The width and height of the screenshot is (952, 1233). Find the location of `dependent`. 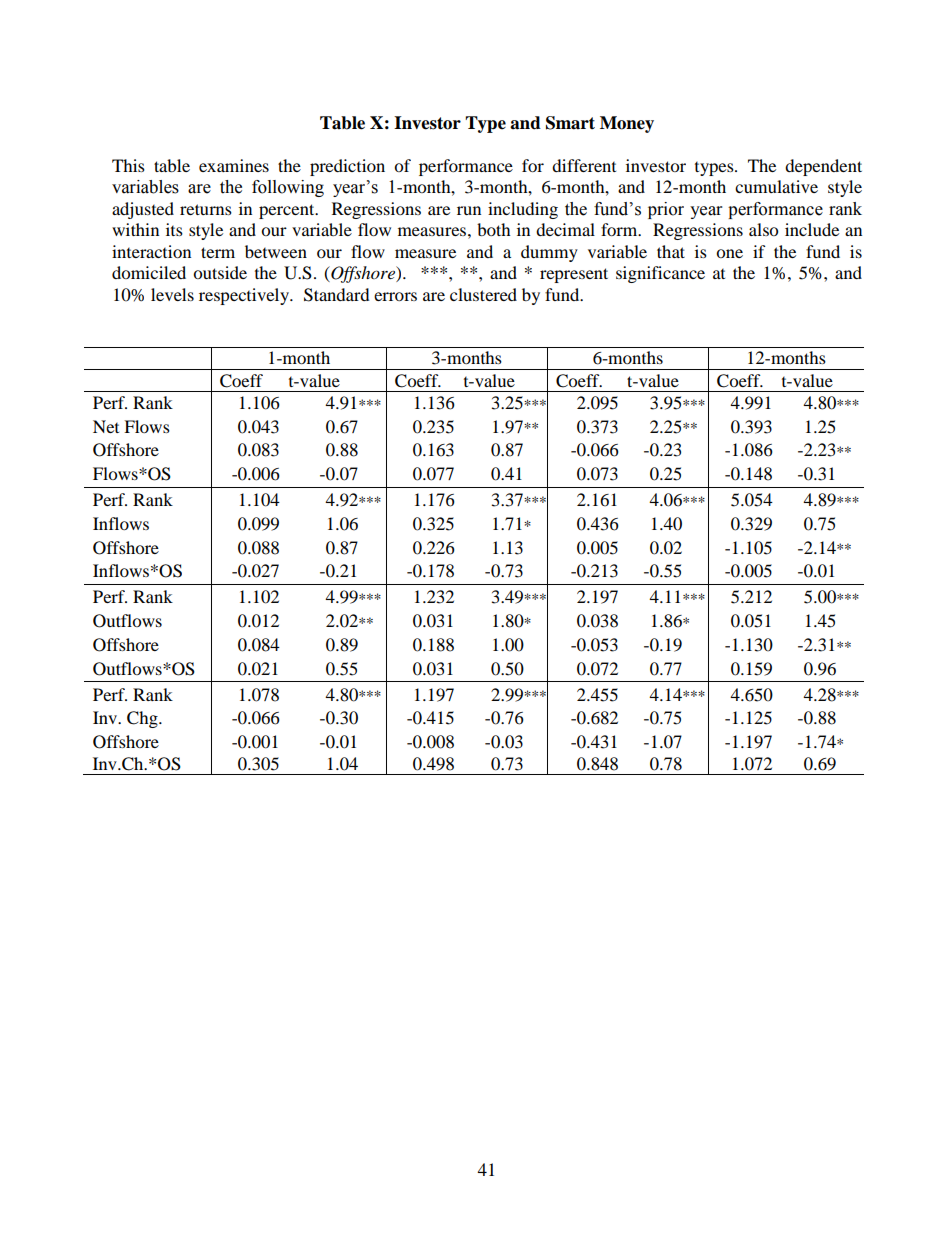

dependent is located at coordinates (823, 167).
